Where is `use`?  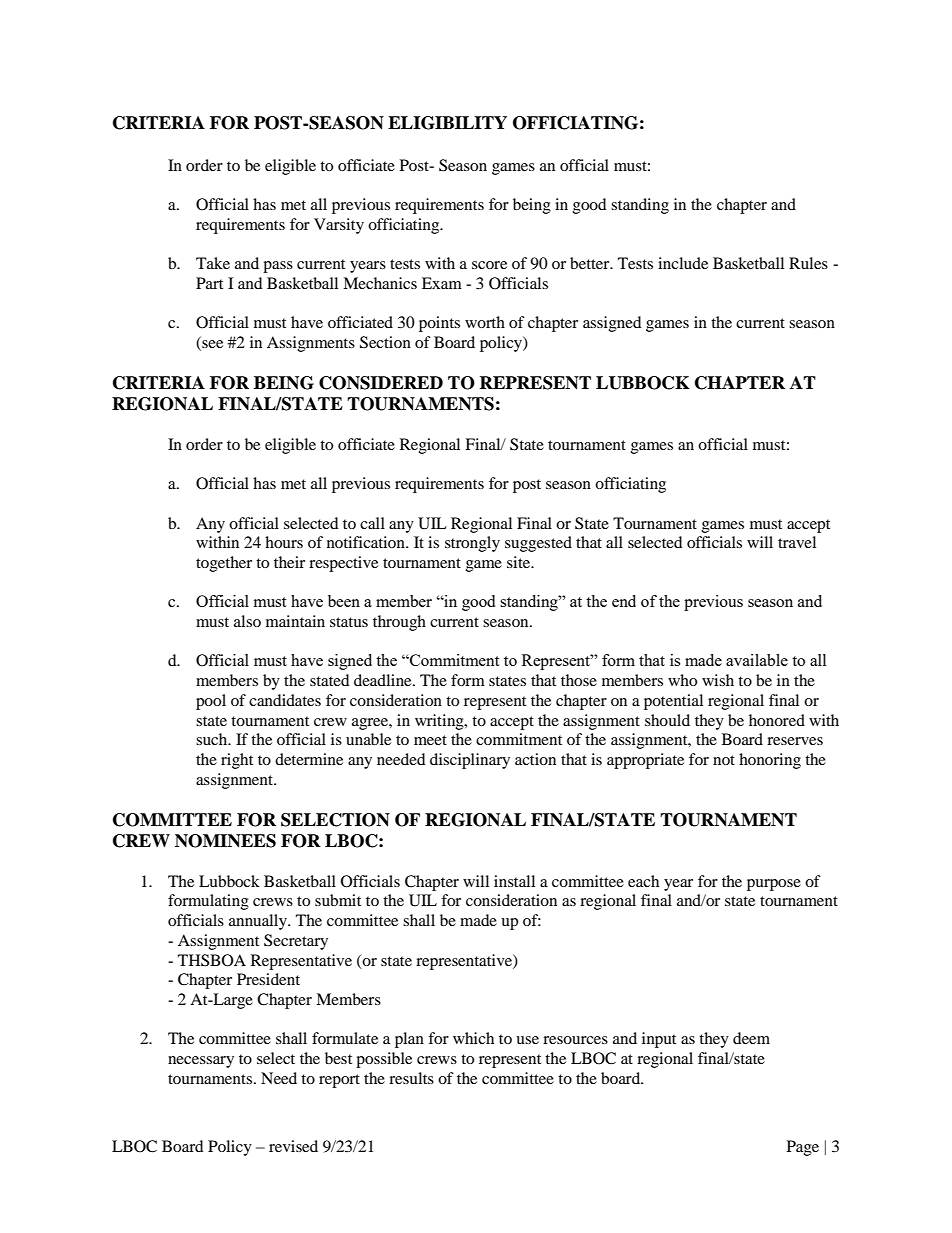 use is located at coordinates (527, 1040).
